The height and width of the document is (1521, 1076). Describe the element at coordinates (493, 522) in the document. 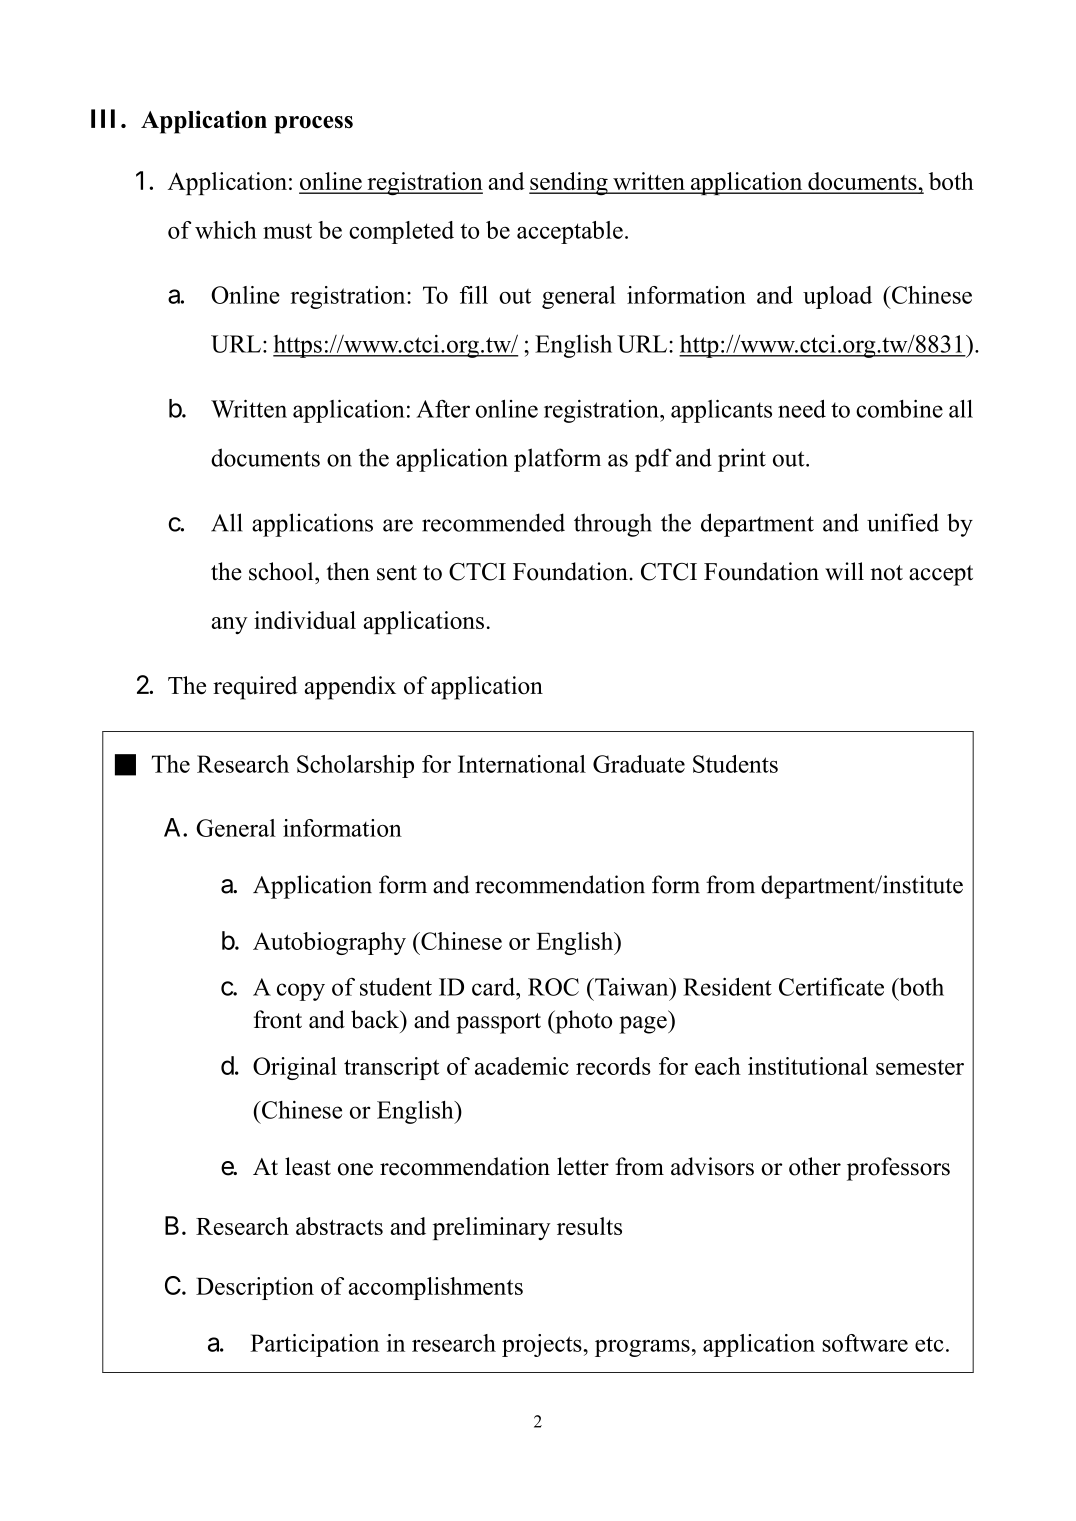

I see `recommended` at that location.
